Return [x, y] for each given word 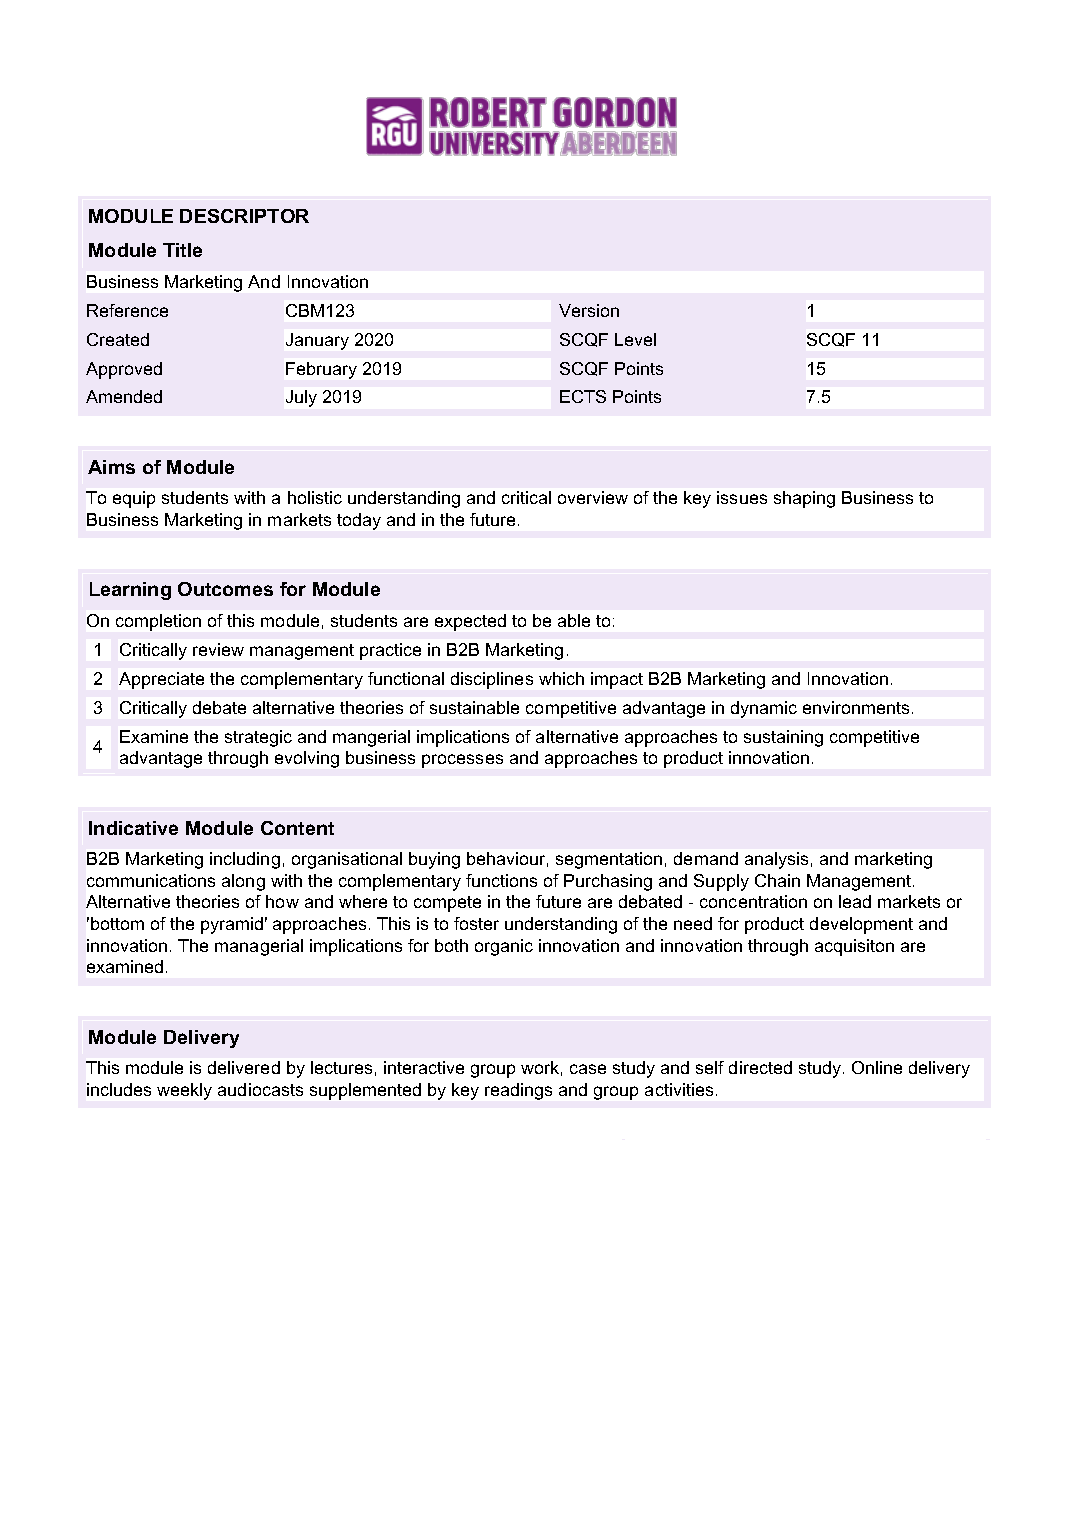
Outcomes [225, 589]
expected [470, 622]
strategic [258, 738]
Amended [124, 396]
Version [589, 310]
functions [501, 880]
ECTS [583, 396]
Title [182, 250]
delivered [244, 1067]
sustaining [783, 738]
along [243, 882]
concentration [753, 901]
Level [635, 339]
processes [462, 761]
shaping [804, 499]
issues [742, 497]
